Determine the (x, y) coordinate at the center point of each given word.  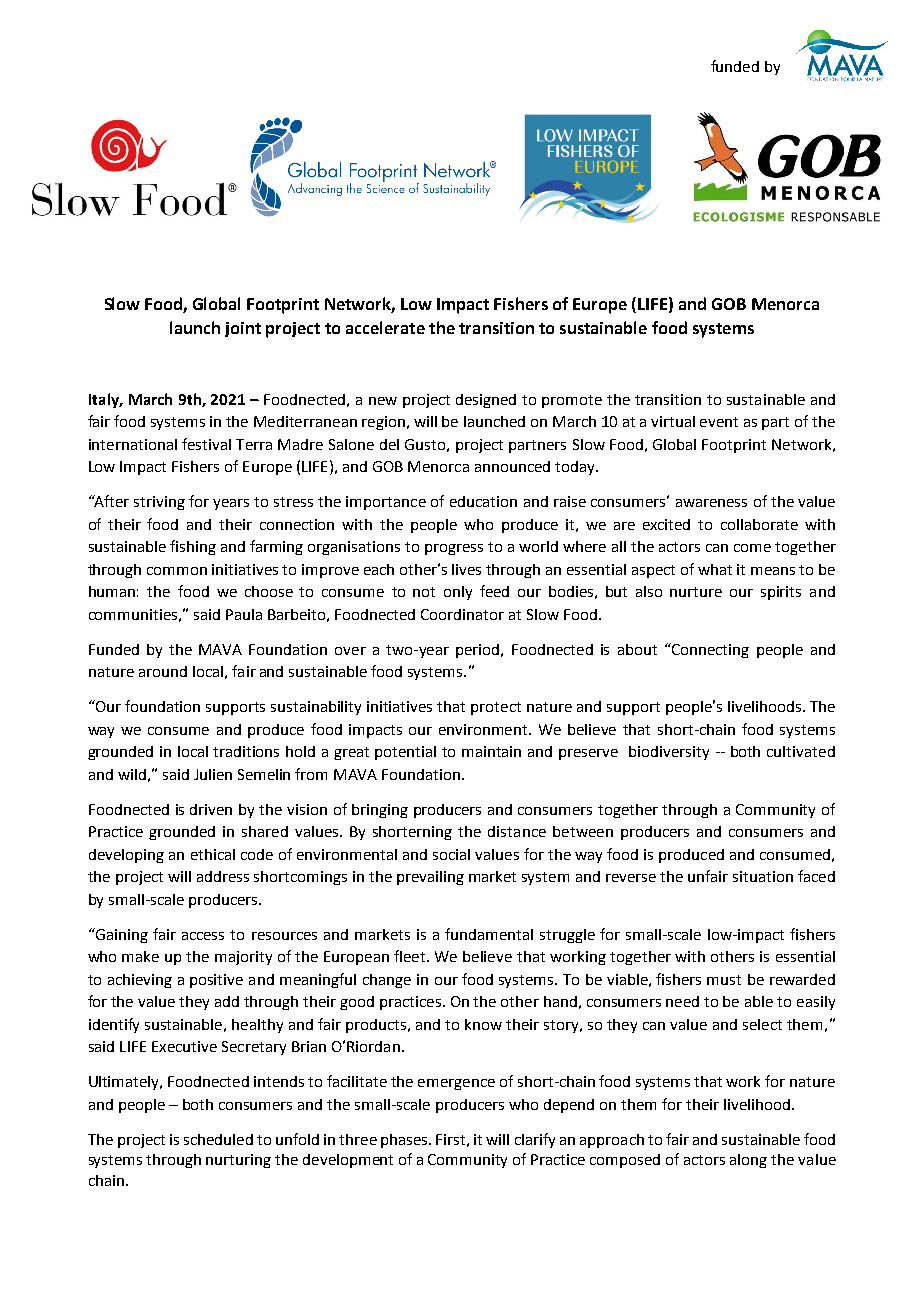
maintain (491, 751)
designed (486, 401)
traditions (246, 751)
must (724, 980)
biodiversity (669, 753)
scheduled (218, 1139)
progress (454, 549)
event (719, 422)
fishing (193, 547)
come (752, 548)
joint (243, 329)
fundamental (489, 934)
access (203, 936)
